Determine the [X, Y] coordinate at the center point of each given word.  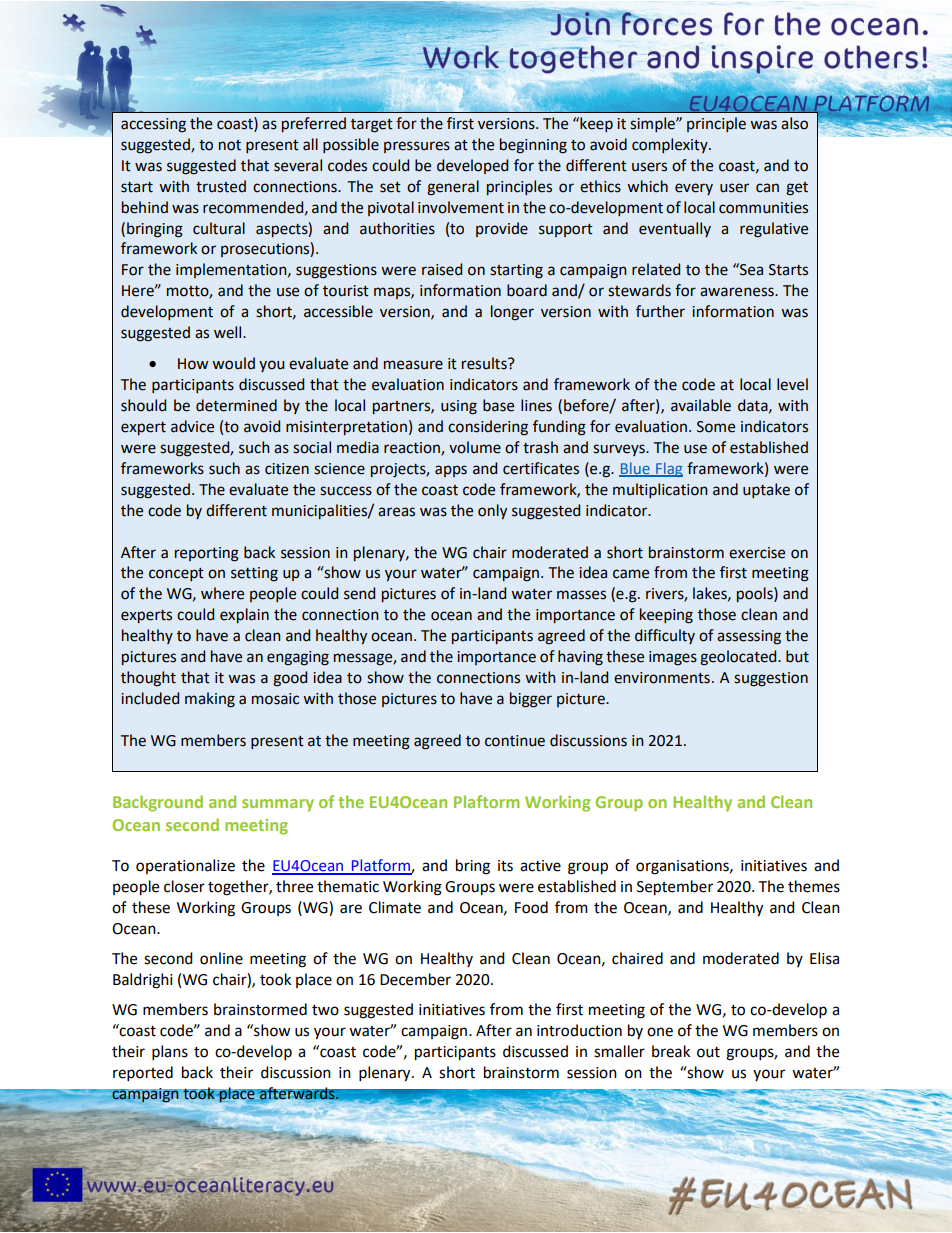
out [708, 1052]
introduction [579, 1030]
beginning [533, 146]
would [233, 363]
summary [278, 805]
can [767, 188]
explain [244, 615]
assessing [749, 637]
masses [581, 595]
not [230, 145]
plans [170, 1053]
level [792, 384]
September [675, 888]
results [485, 363]
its [505, 866]
